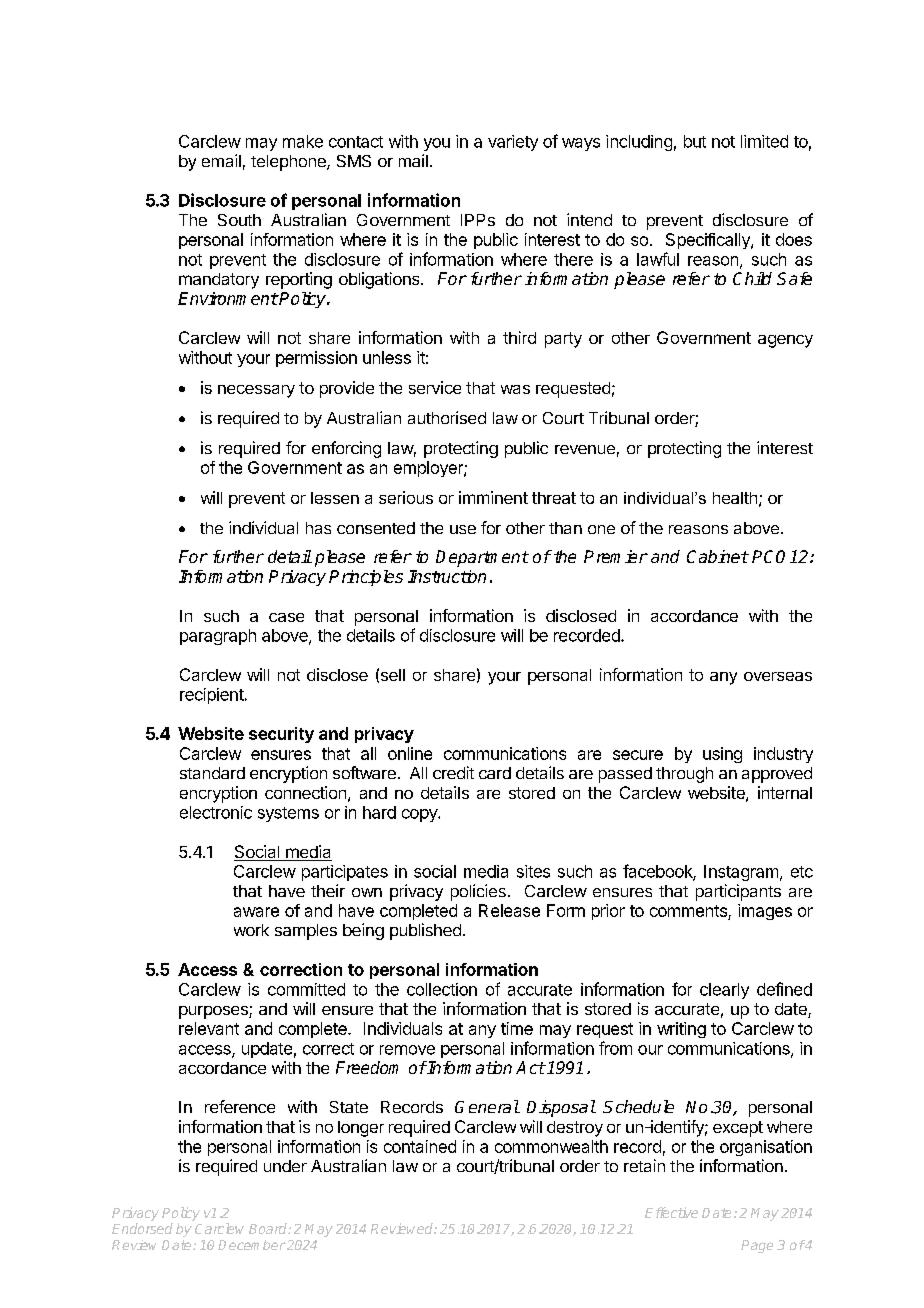  I want to click on South, so click(239, 220).
